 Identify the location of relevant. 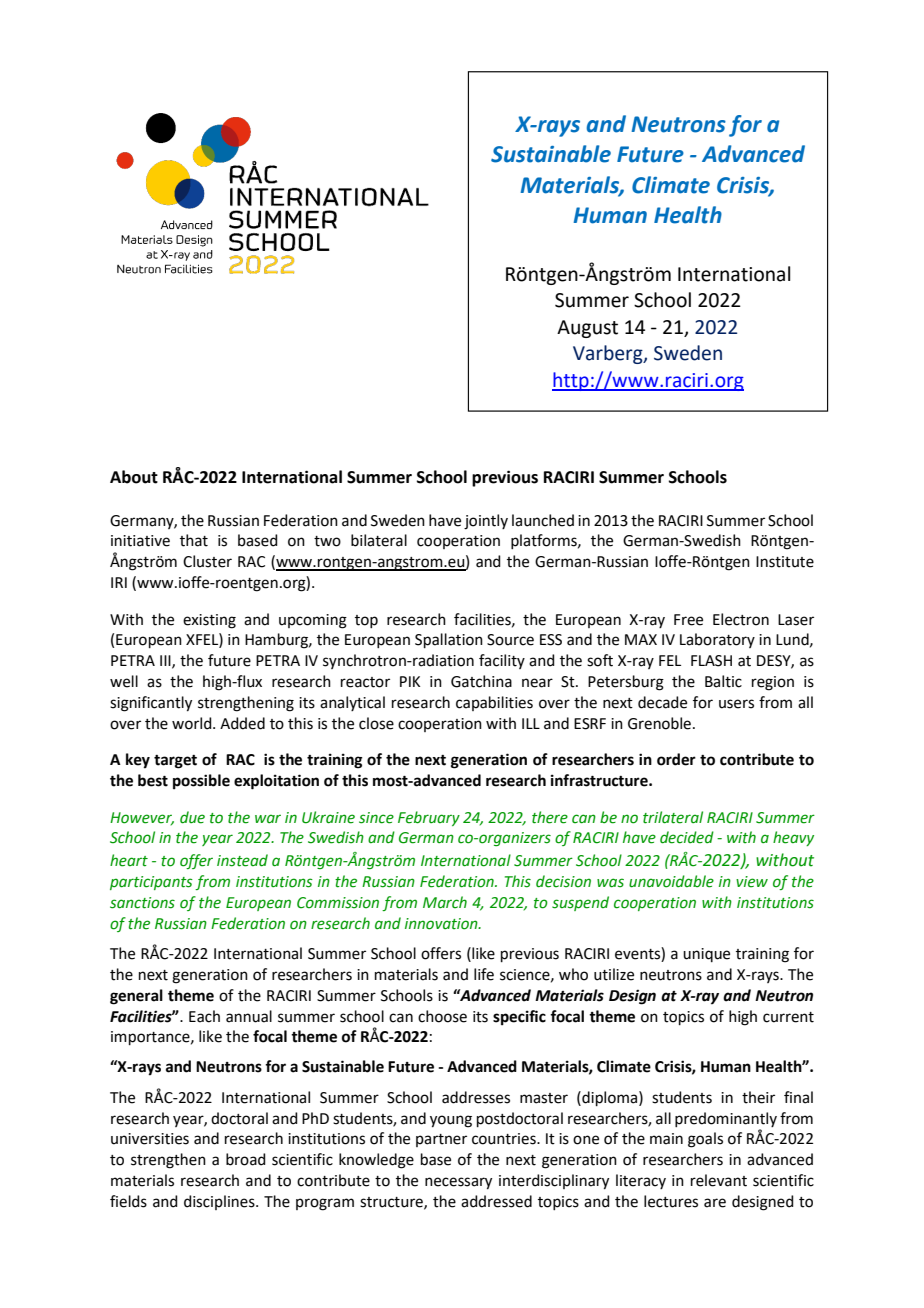
(719, 1180).
